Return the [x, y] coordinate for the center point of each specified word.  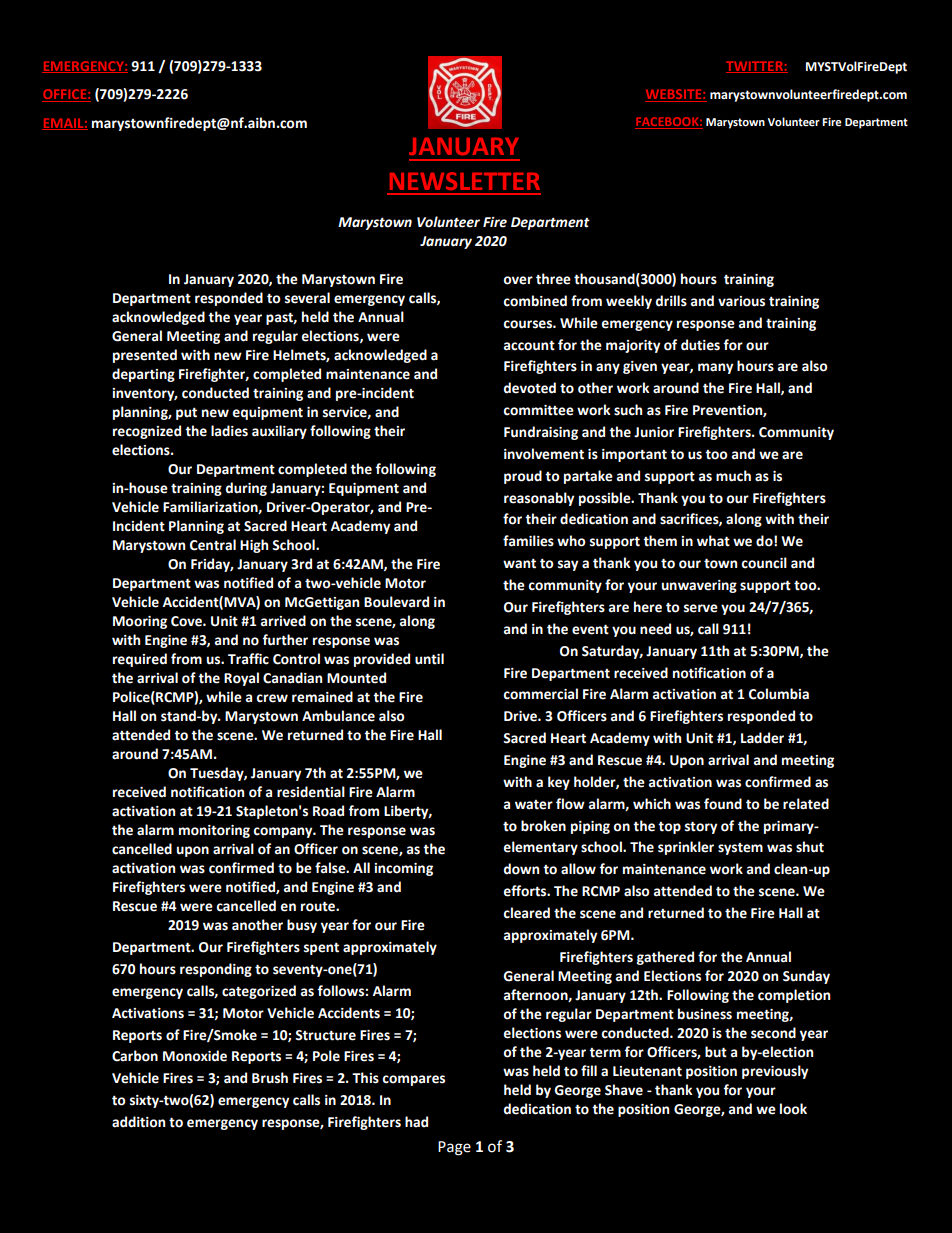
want [519, 563]
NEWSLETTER [465, 181]
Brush [270, 1078]
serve [701, 608]
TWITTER [755, 67]
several [307, 298]
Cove [187, 621]
